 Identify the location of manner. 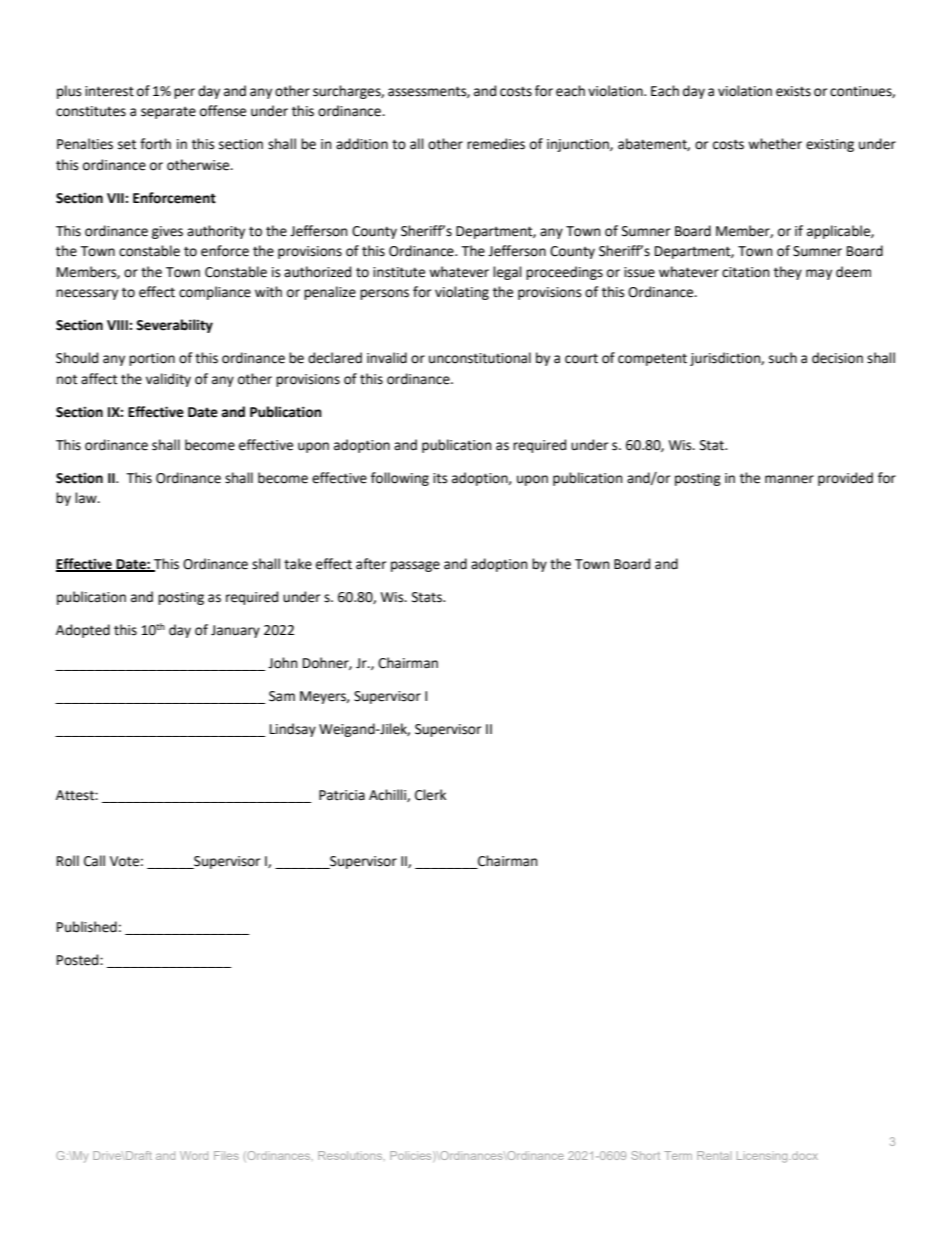
(789, 479).
